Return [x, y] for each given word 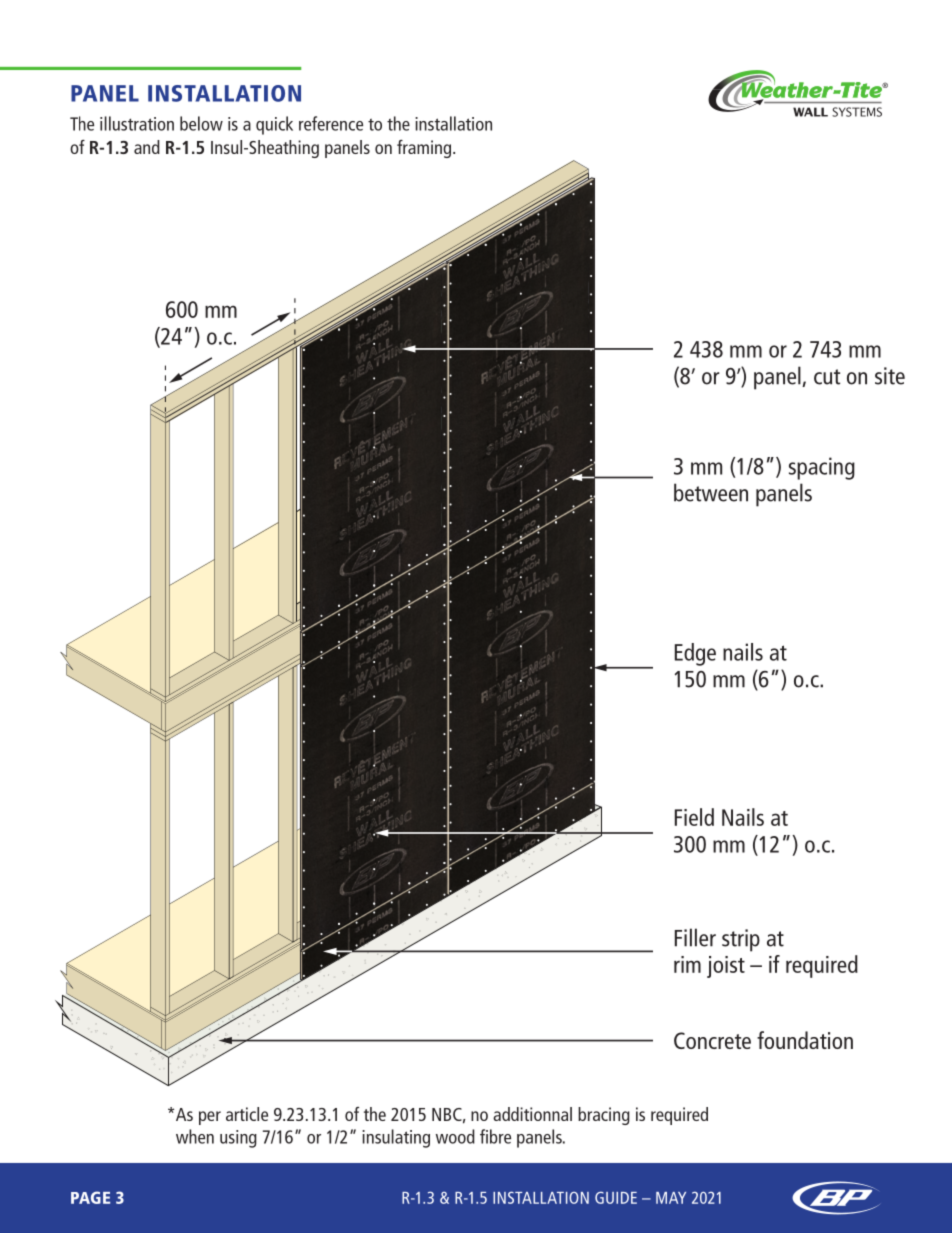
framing [425, 149]
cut [827, 377]
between [711, 492]
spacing [822, 468]
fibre [495, 1136]
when [195, 1136]
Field [694, 817]
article [247, 1114]
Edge [695, 654]
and [147, 147]
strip [741, 940]
